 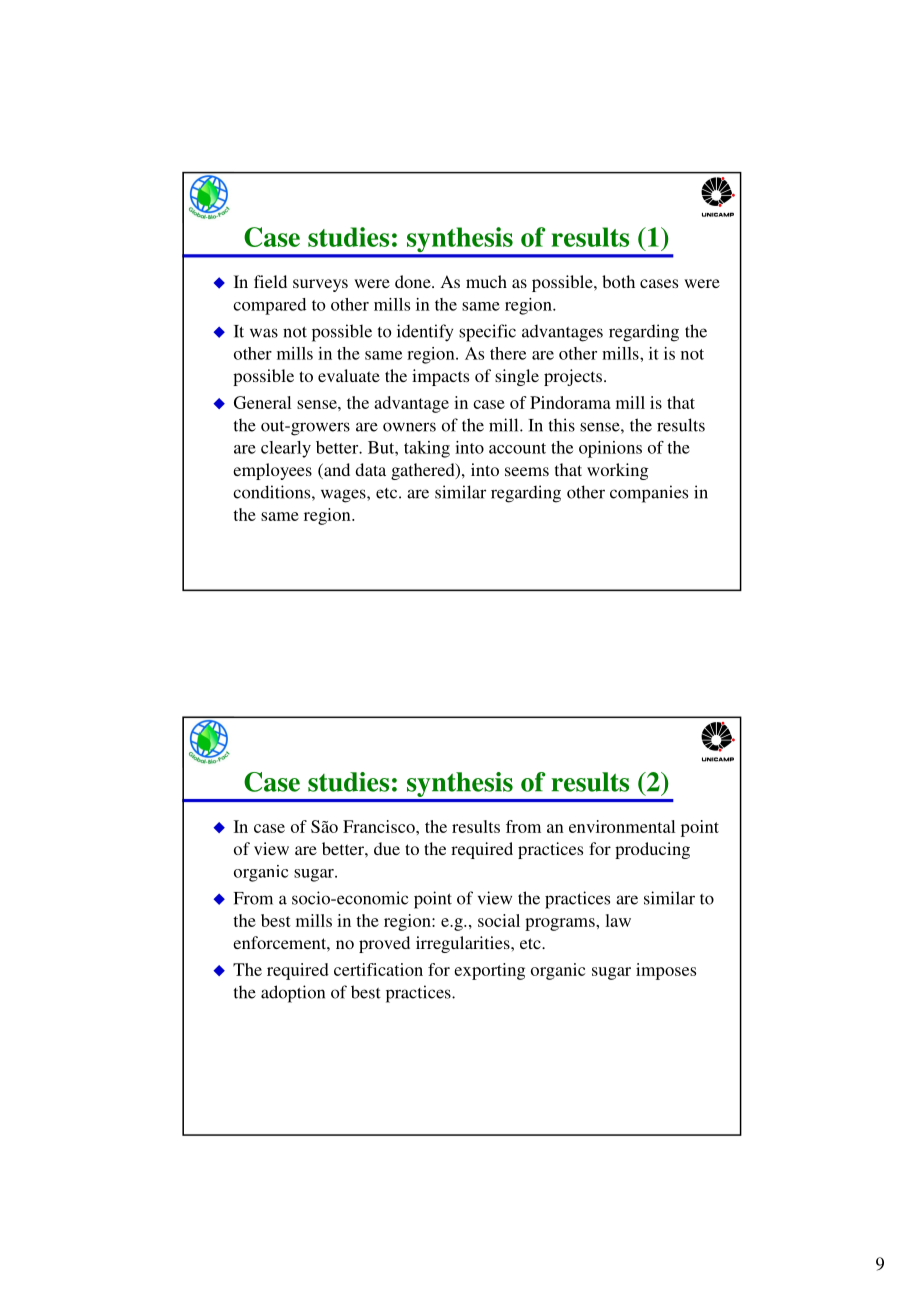 I want to click on wages, so click(x=344, y=496).
